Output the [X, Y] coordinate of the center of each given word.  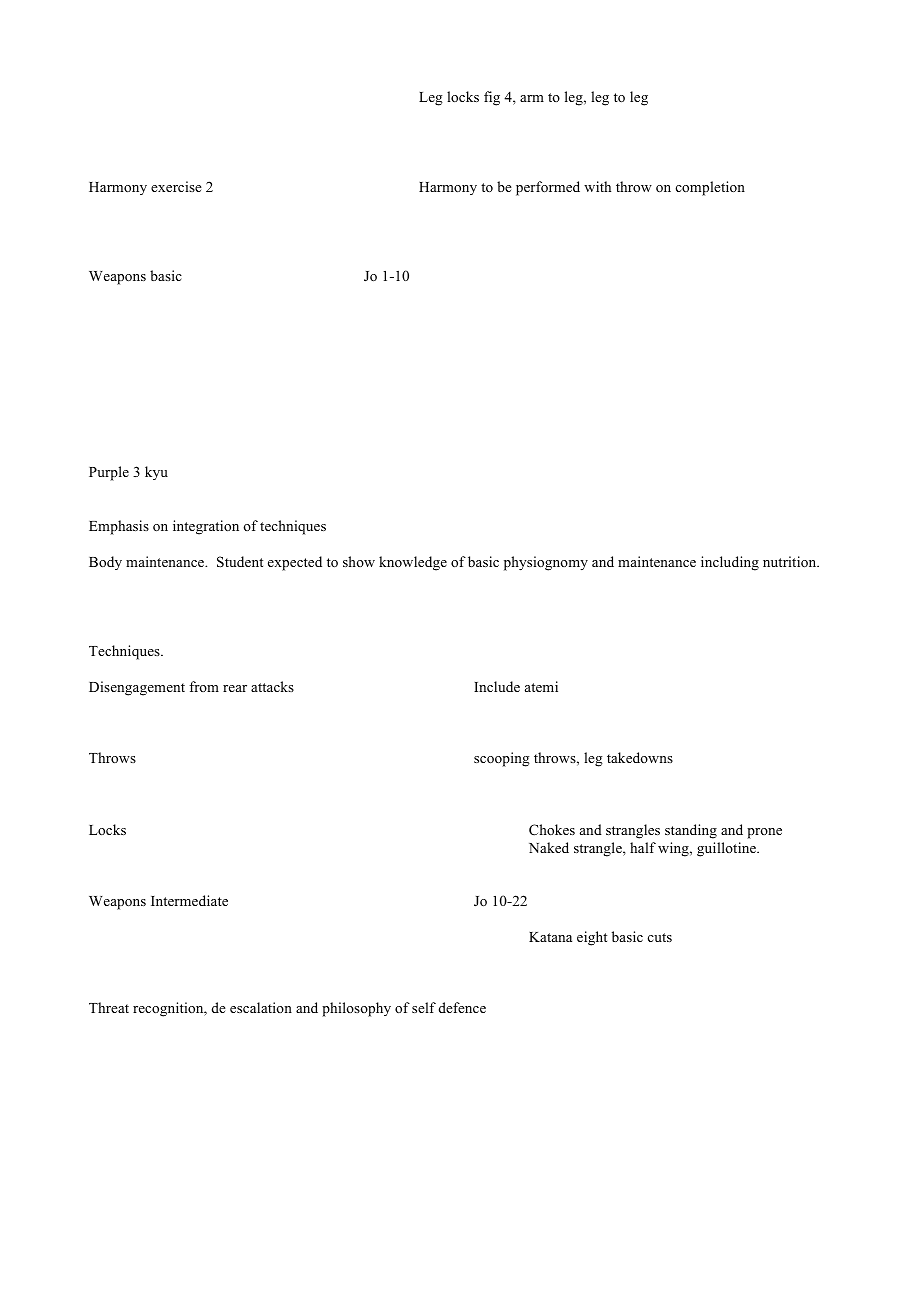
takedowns [640, 757]
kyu [156, 473]
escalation [261, 1007]
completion [710, 188]
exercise [176, 186]
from [204, 686]
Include [497, 686]
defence [462, 1007]
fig [492, 98]
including [730, 563]
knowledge [413, 563]
